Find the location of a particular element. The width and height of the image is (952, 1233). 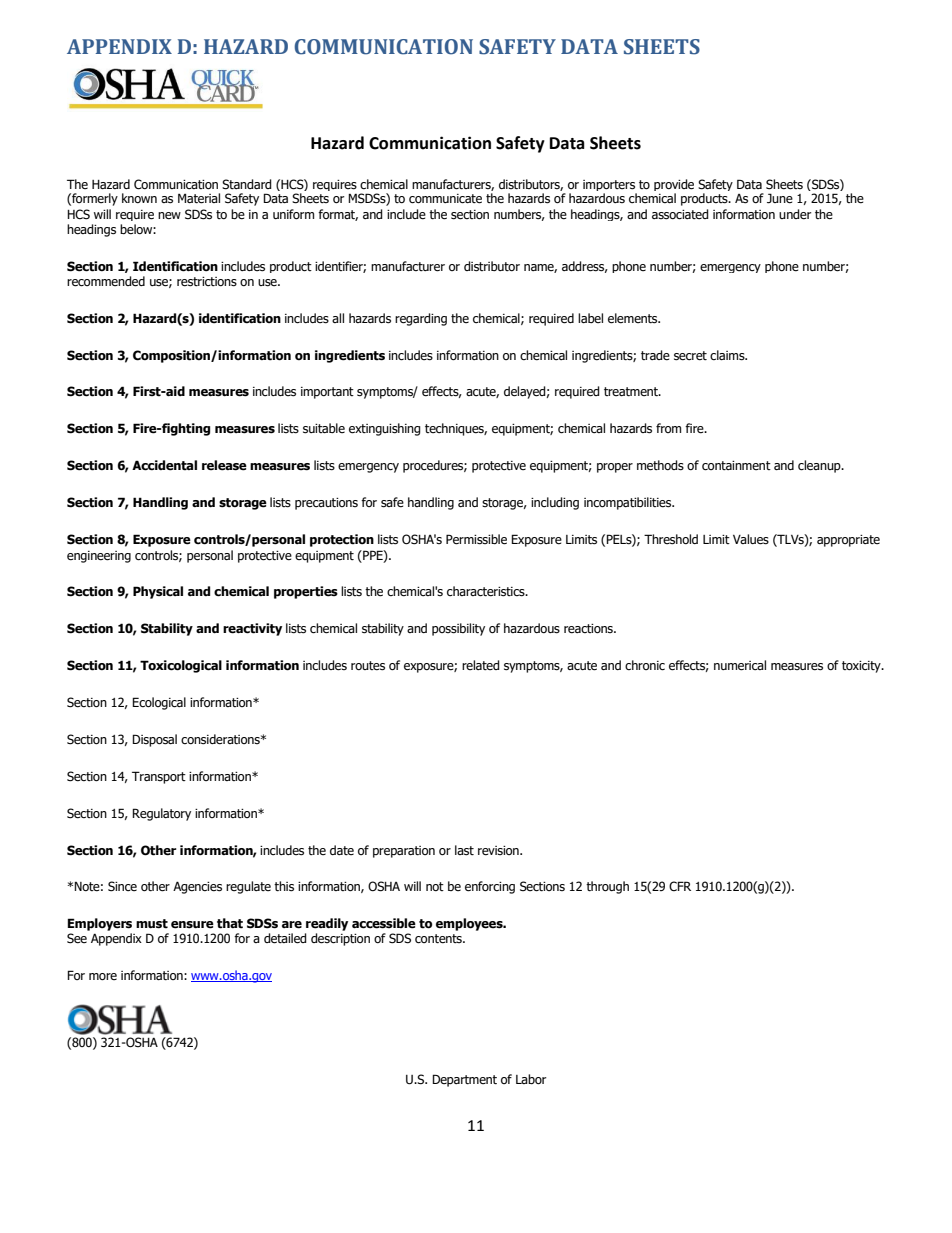

Accidental is located at coordinates (164, 465).
